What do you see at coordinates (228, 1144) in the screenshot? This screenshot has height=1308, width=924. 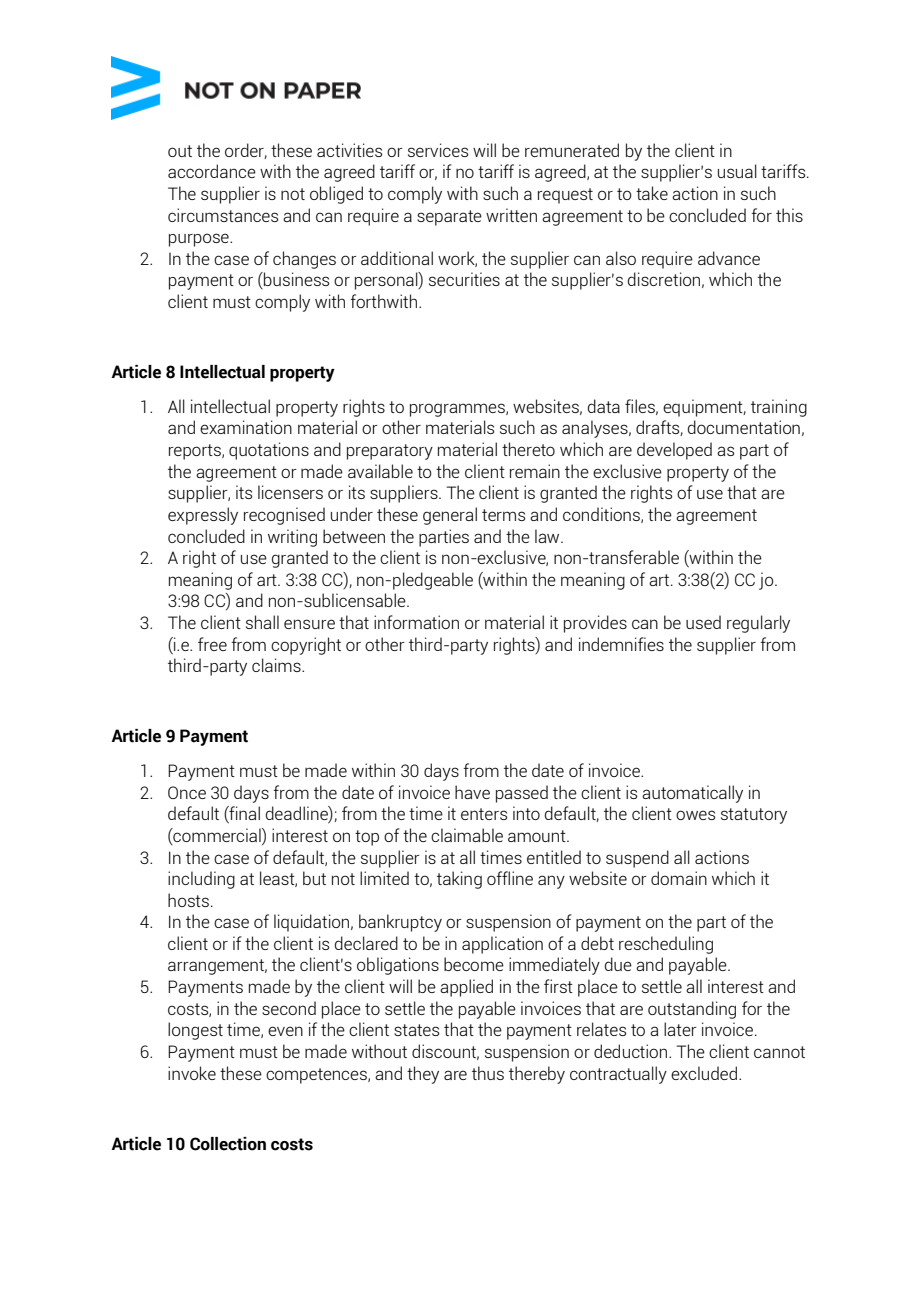 I see `Collection` at bounding box center [228, 1144].
